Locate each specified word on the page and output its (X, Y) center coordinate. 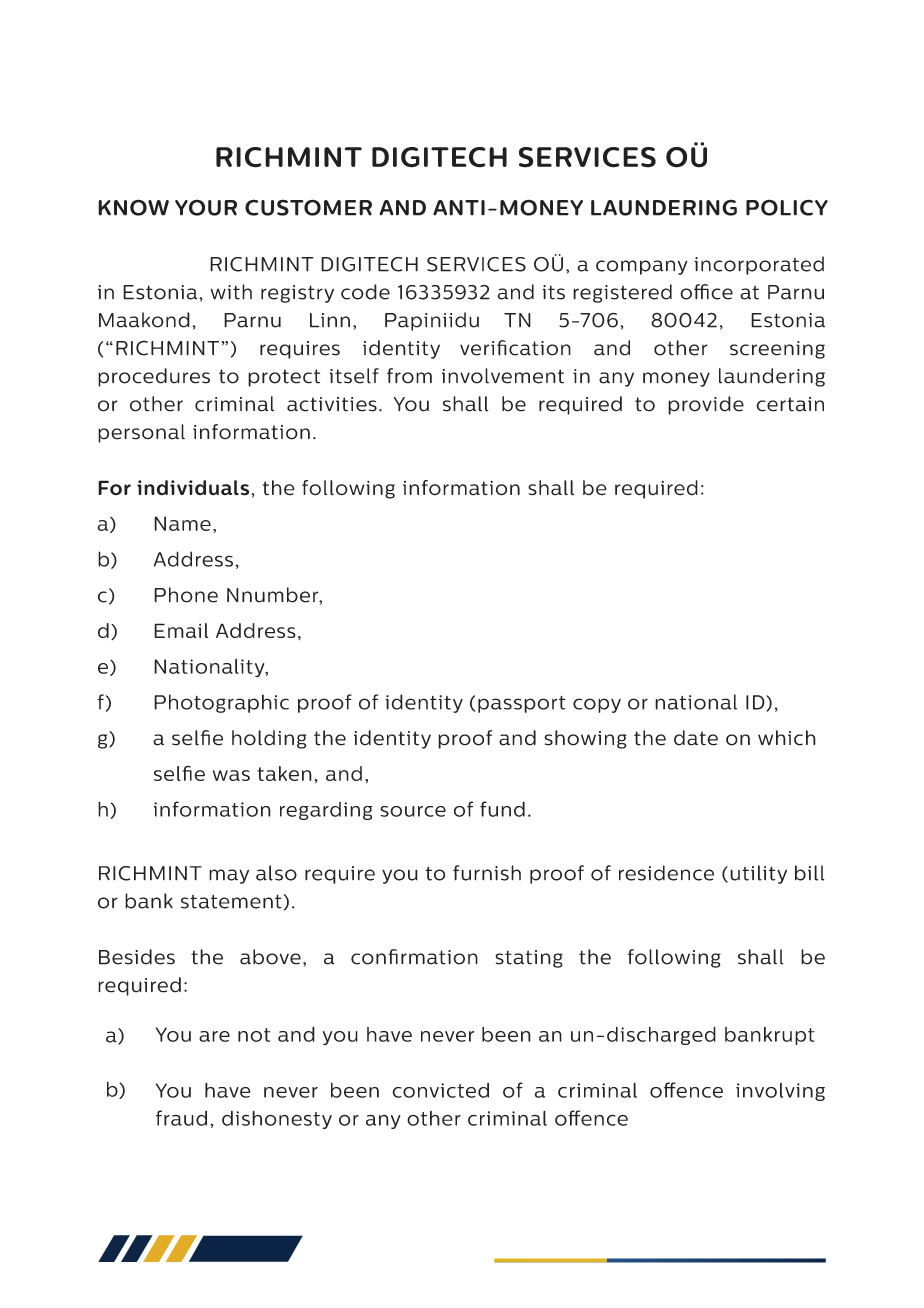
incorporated (759, 265)
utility (758, 874)
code (365, 292)
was (231, 775)
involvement (503, 376)
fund (502, 809)
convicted (440, 1090)
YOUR (206, 207)
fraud (181, 1118)
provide (706, 405)
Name (182, 523)
